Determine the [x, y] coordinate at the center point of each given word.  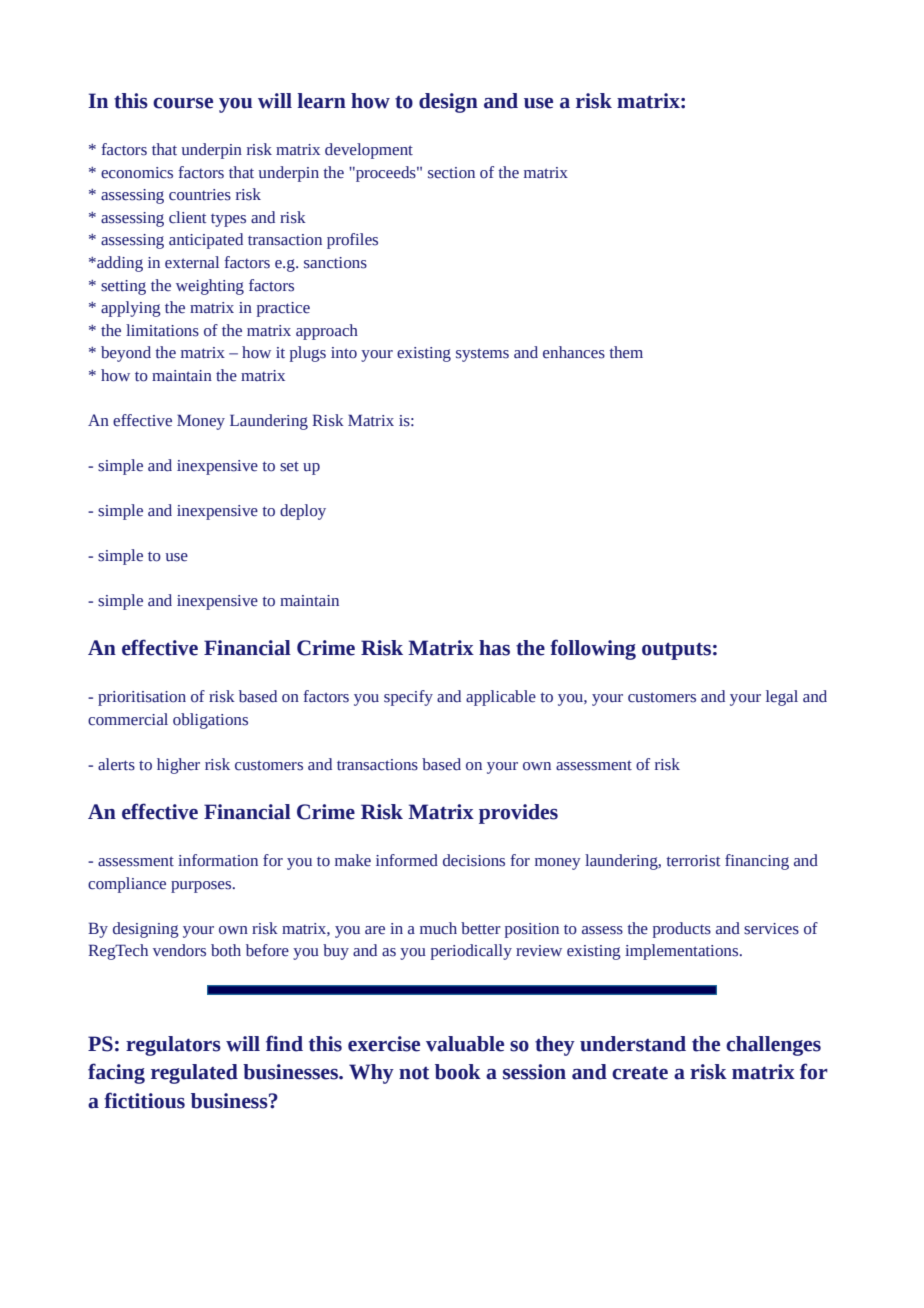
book [458, 1072]
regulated [194, 1074]
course [183, 103]
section [451, 173]
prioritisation [142, 698]
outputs [676, 651]
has [494, 648]
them [626, 352]
